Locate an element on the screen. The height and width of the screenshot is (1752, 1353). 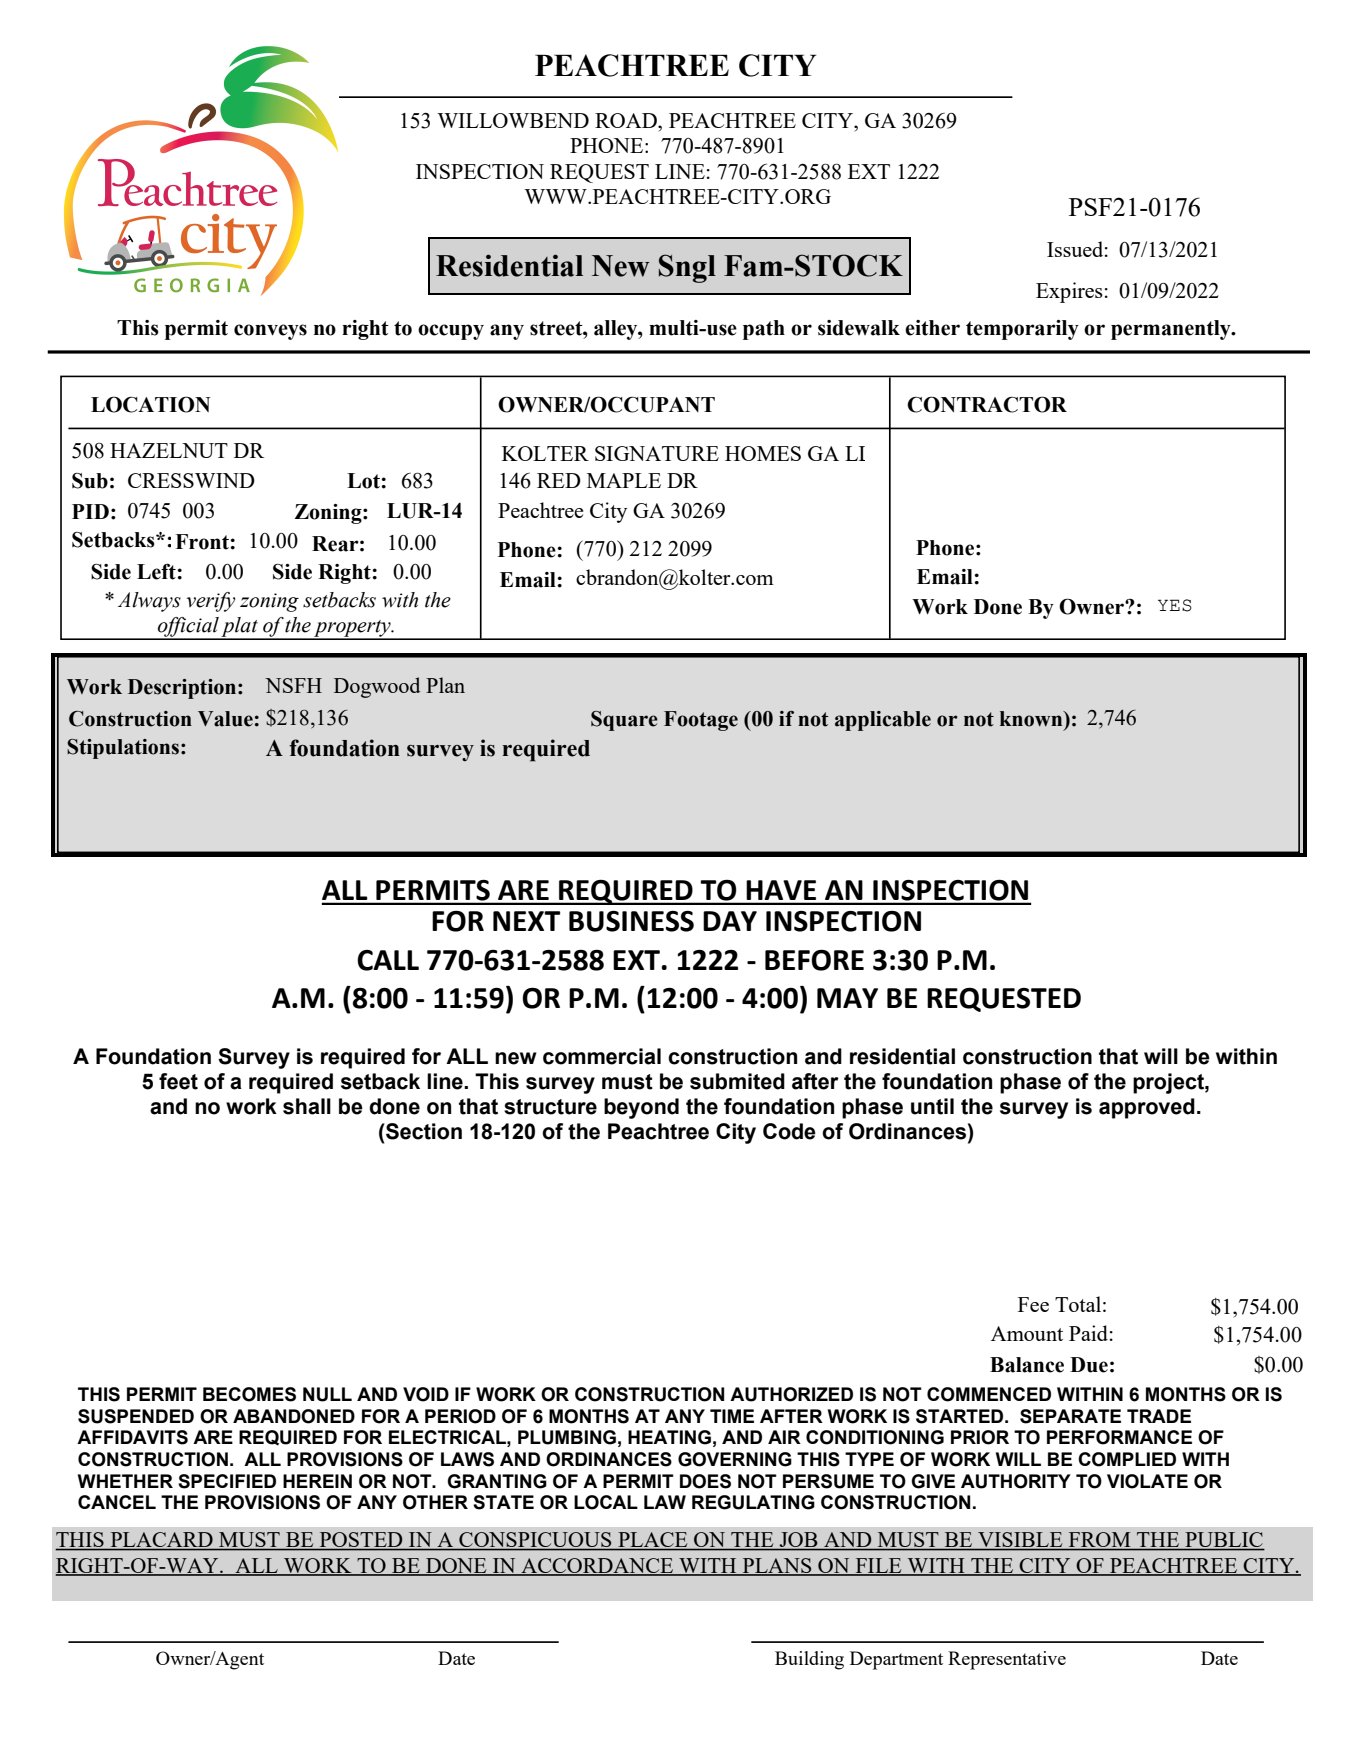
PLACARD is located at coordinates (161, 1541).
